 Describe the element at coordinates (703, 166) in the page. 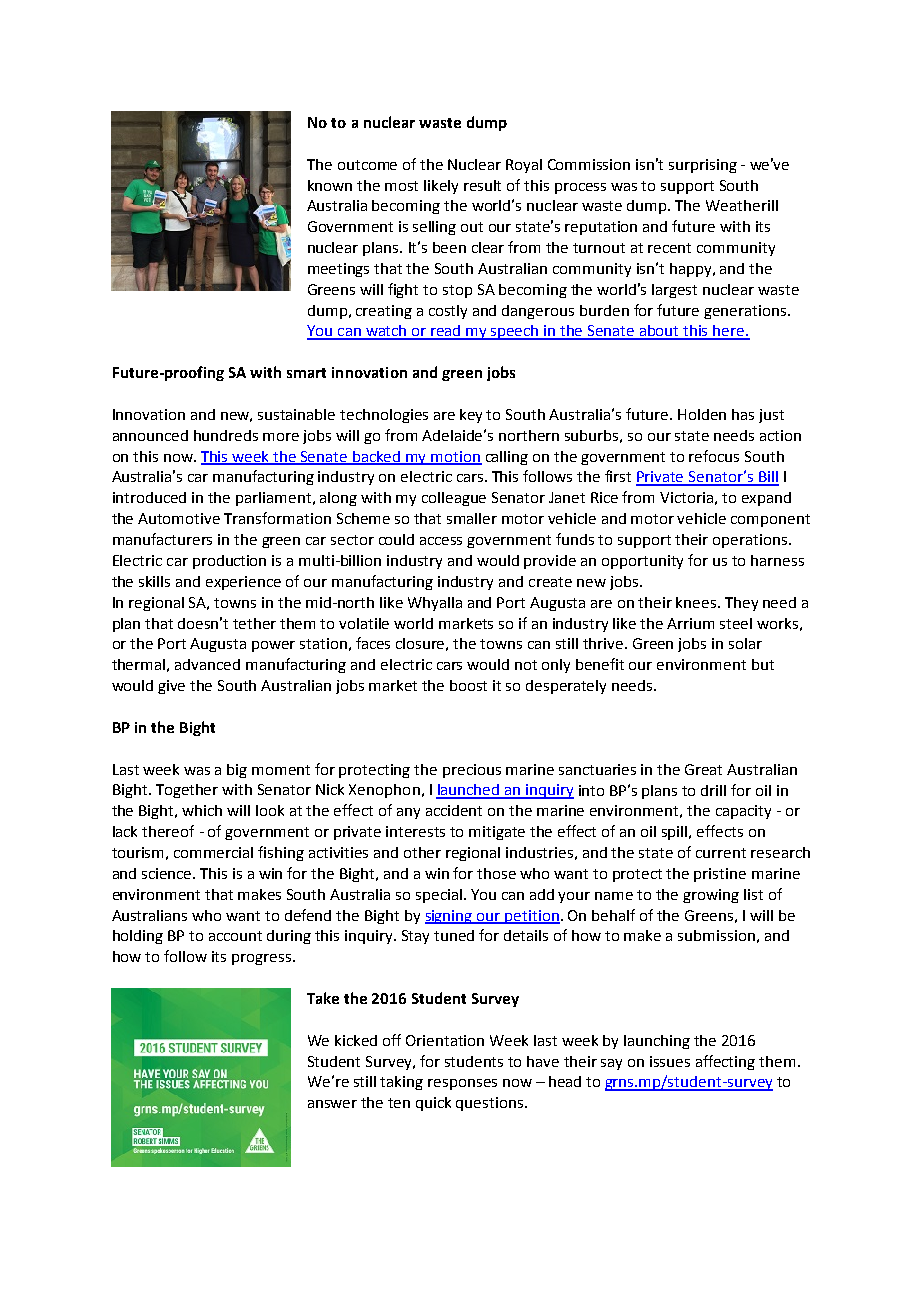

I see `surprising` at that location.
